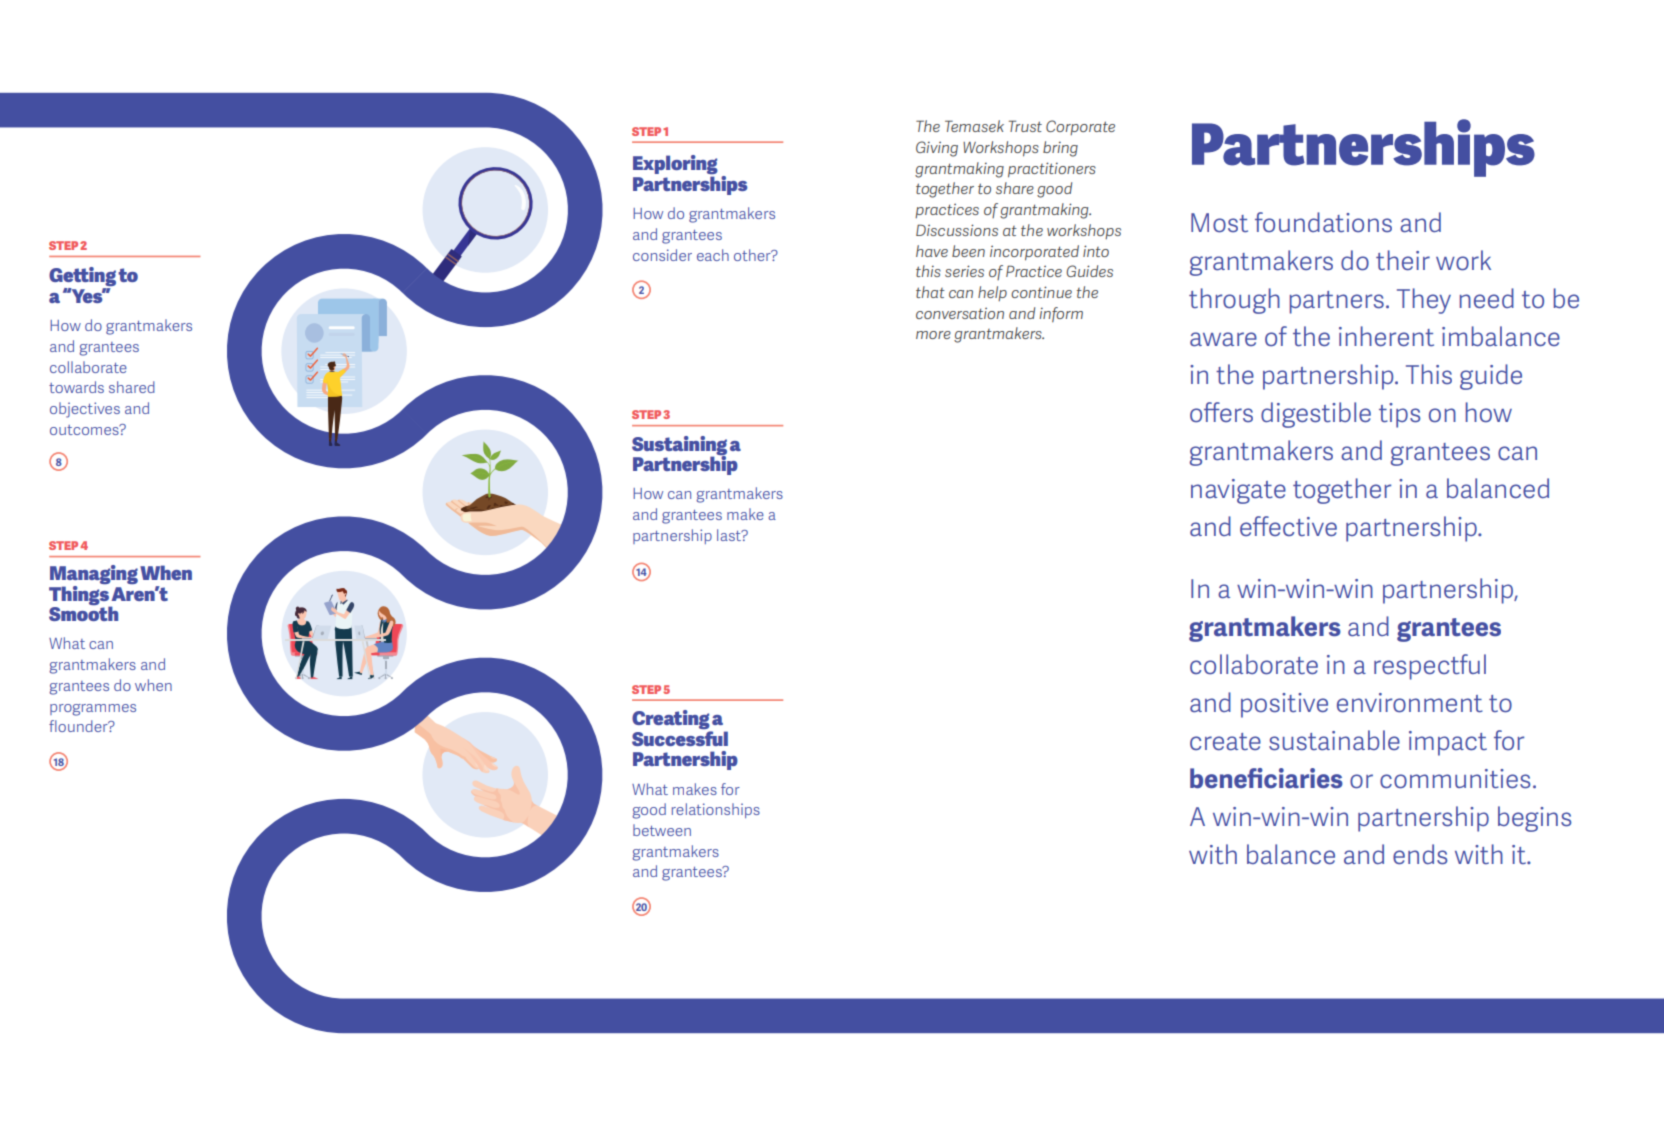 This screenshot has width=1664, height=1126. What do you see at coordinates (937, 149) in the screenshot?
I see `Giving` at bounding box center [937, 149].
